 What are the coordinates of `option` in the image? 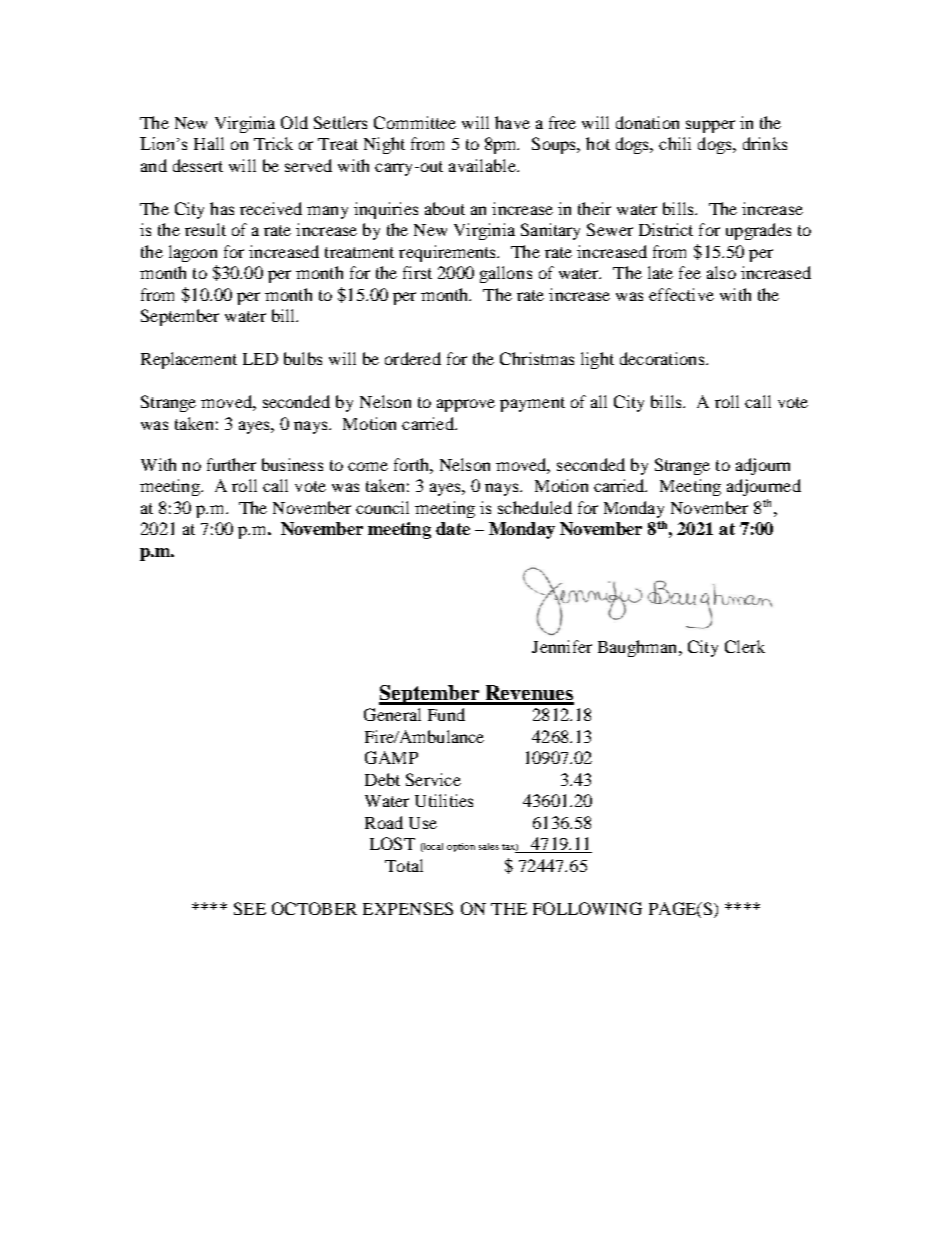 It's located at (461, 847).
